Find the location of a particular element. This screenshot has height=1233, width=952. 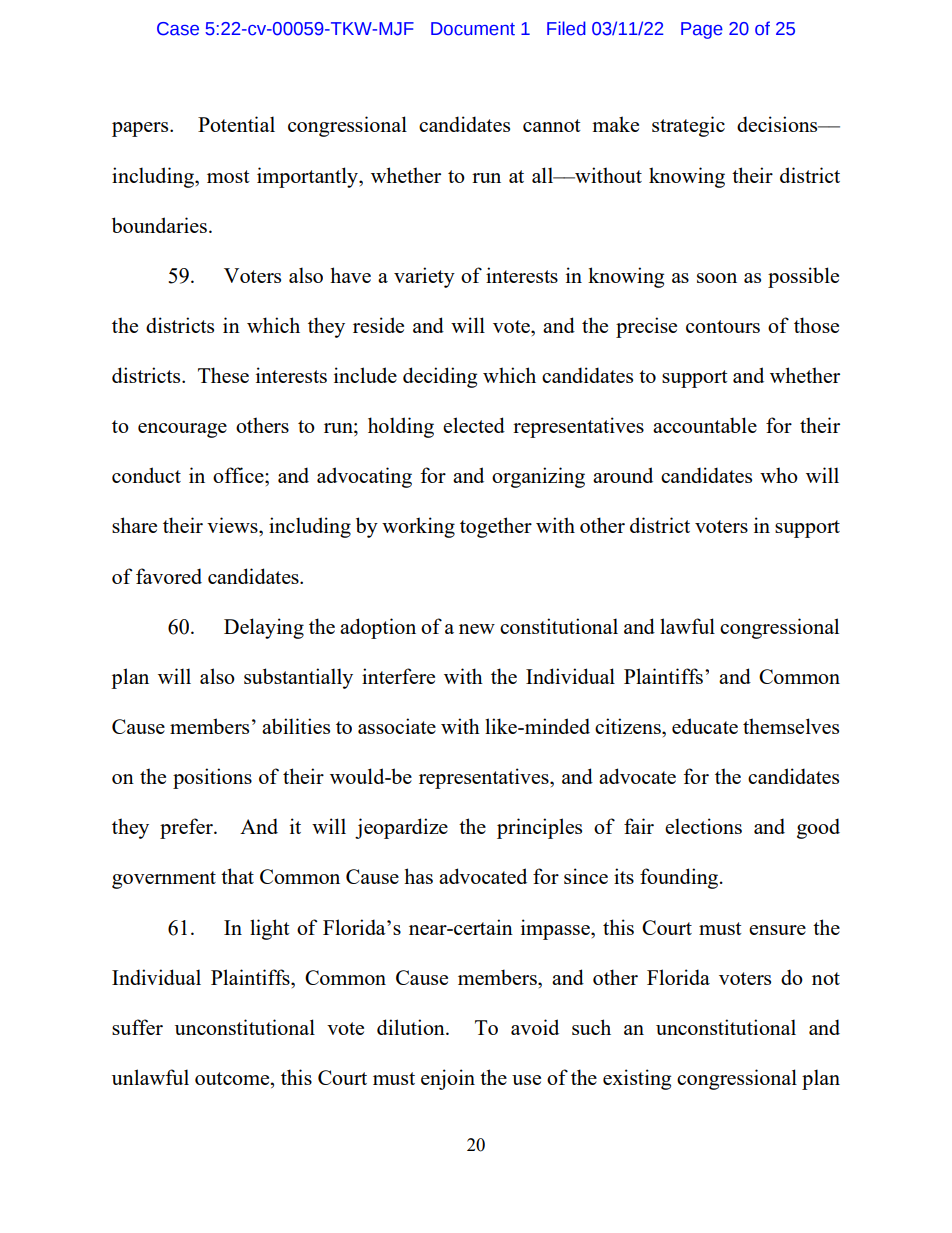

Page is located at coordinates (702, 30).
